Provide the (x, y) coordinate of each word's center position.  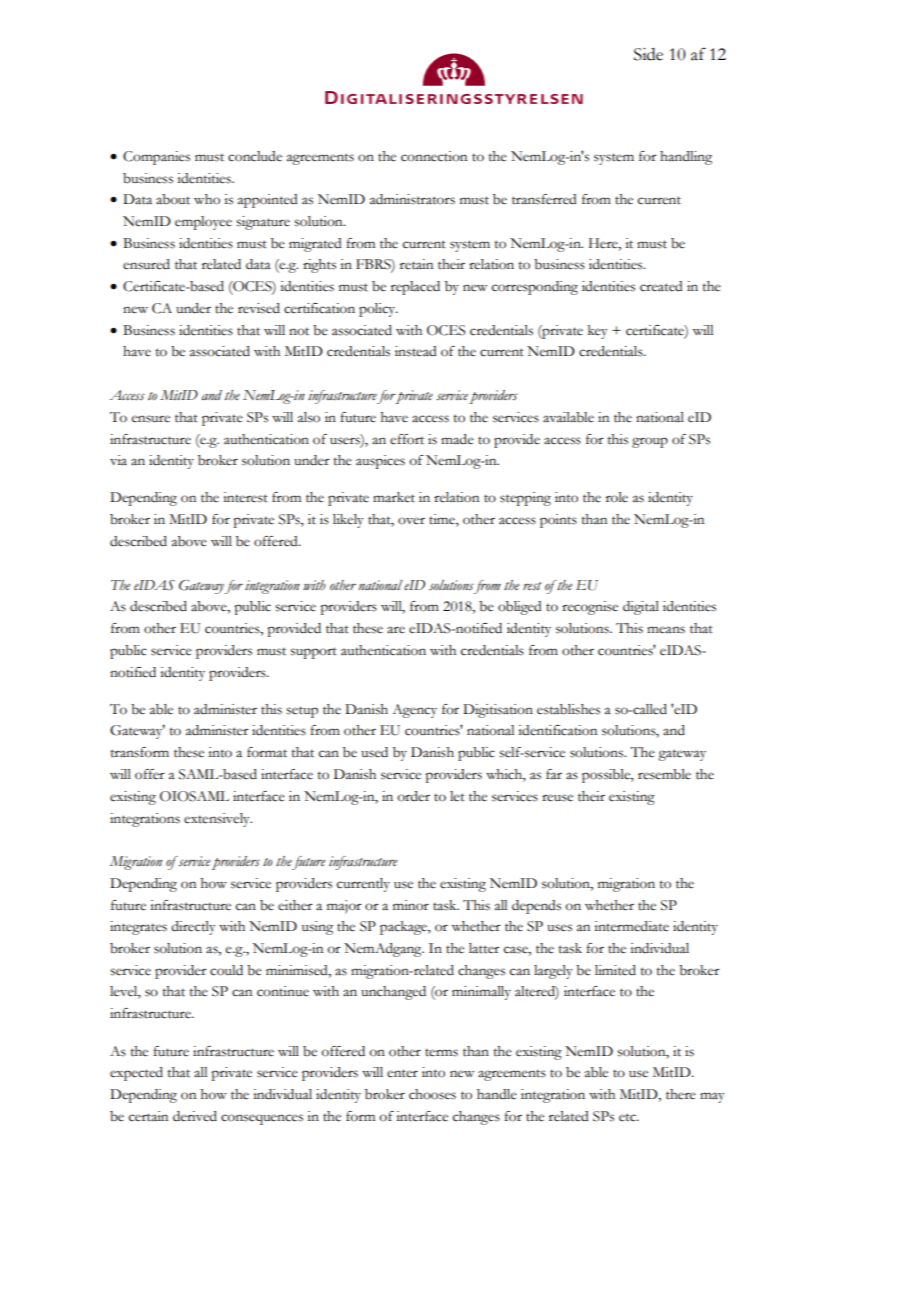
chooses (432, 1094)
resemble (664, 774)
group (650, 442)
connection (434, 156)
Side (648, 54)
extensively (218, 820)
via (118, 460)
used (374, 752)
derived (195, 1116)
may (712, 1097)
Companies (156, 158)
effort (407, 439)
